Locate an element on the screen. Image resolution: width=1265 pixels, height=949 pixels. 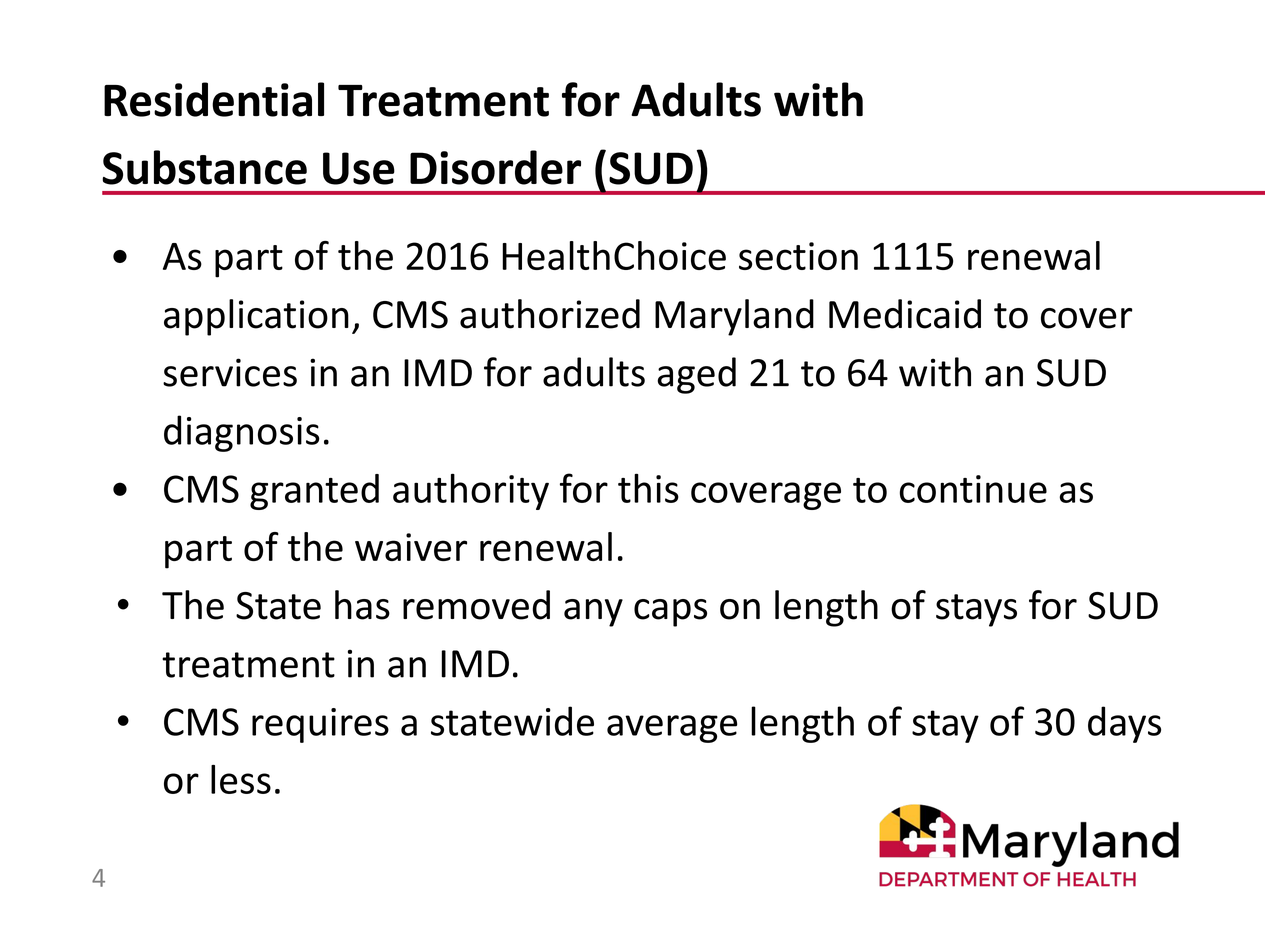
Disorder is located at coordinates (495, 167).
